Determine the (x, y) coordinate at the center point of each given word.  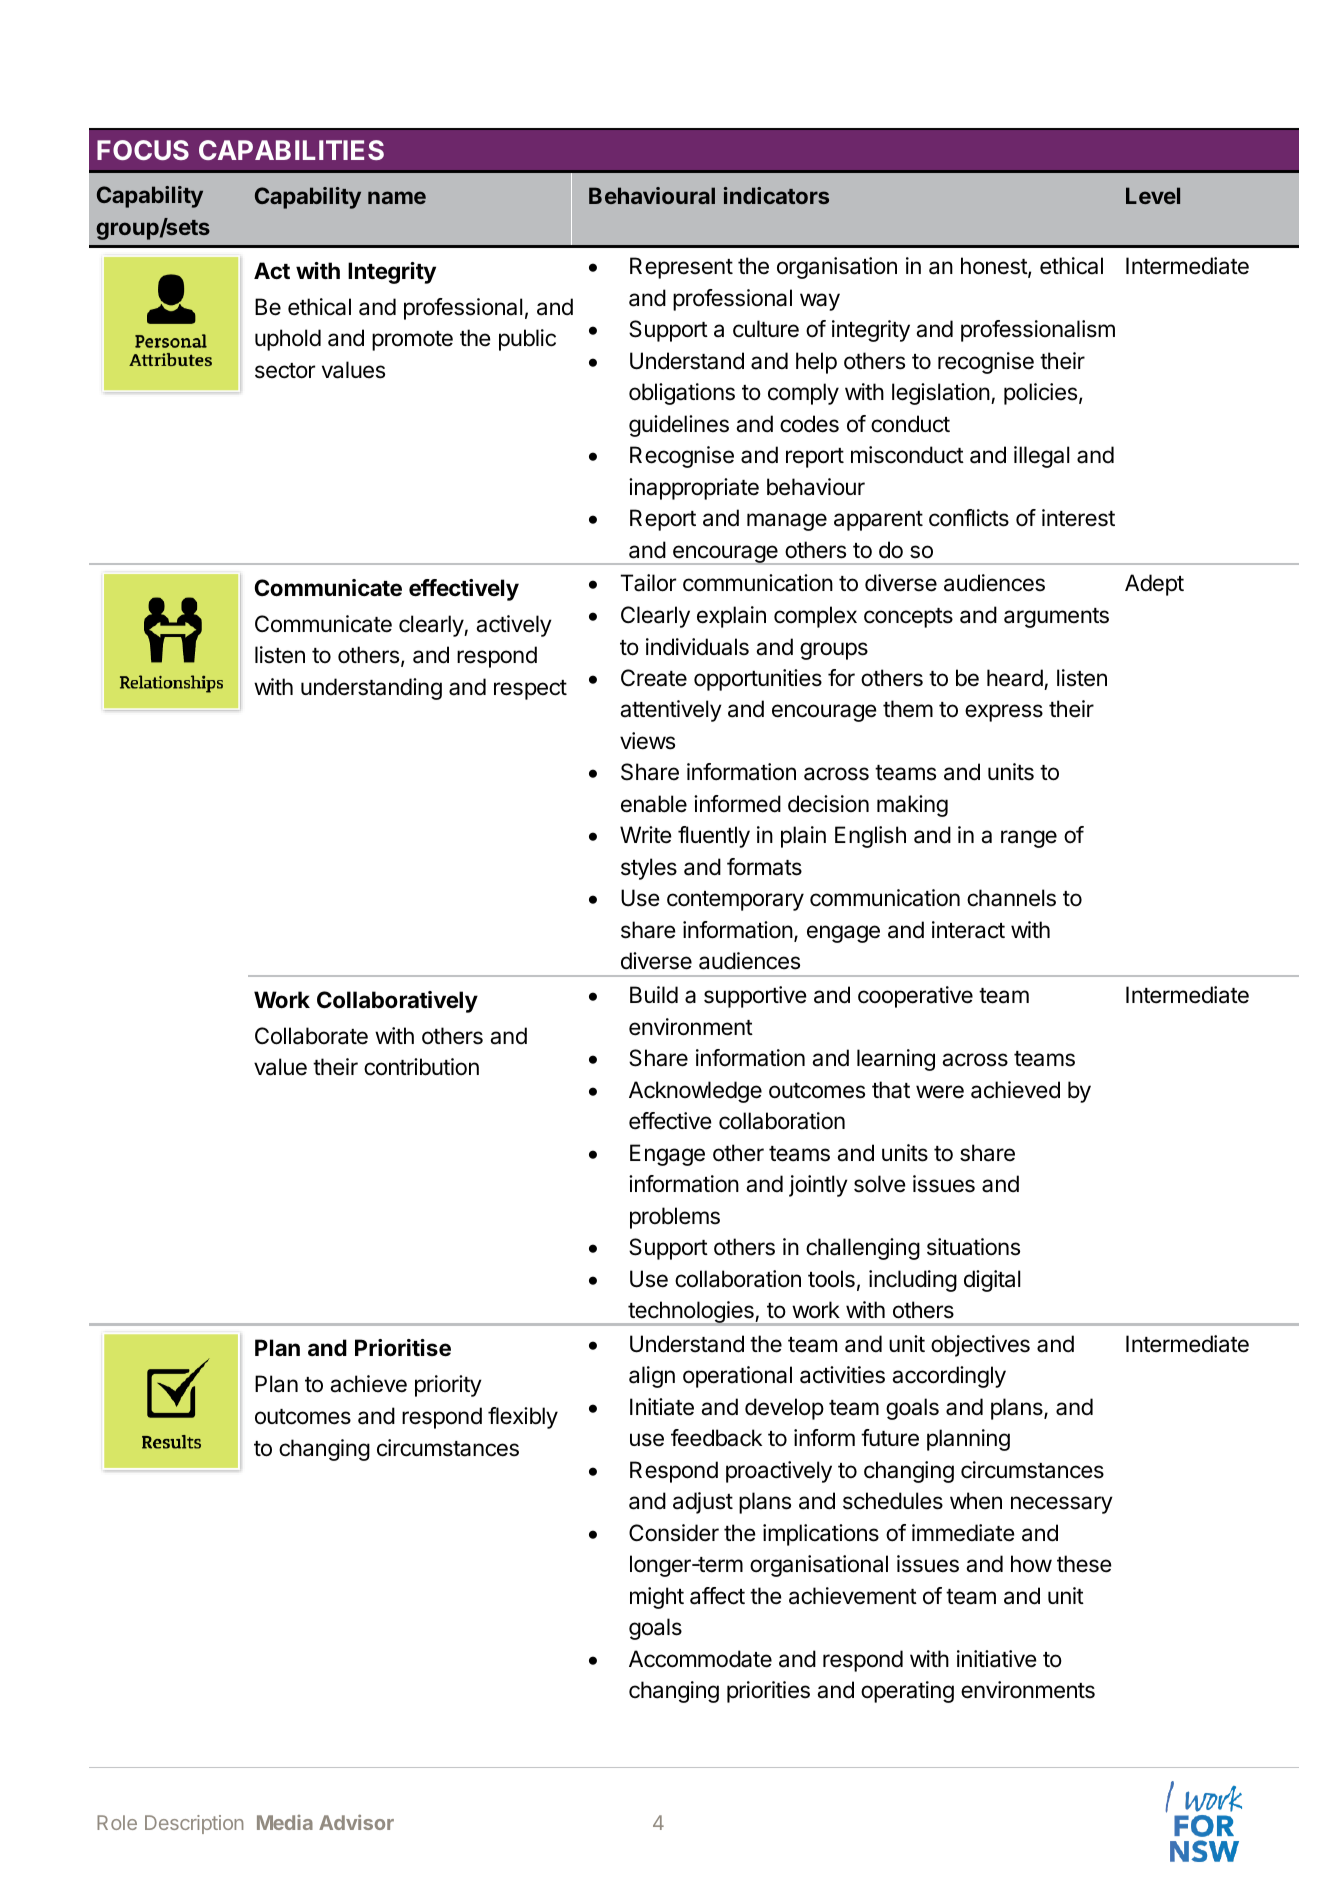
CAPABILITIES (291, 150)
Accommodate (700, 1659)
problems (675, 1218)
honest (995, 267)
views (647, 741)
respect (530, 690)
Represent (681, 268)
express (1004, 713)
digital (992, 1281)
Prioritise (403, 1348)
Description (194, 1824)
